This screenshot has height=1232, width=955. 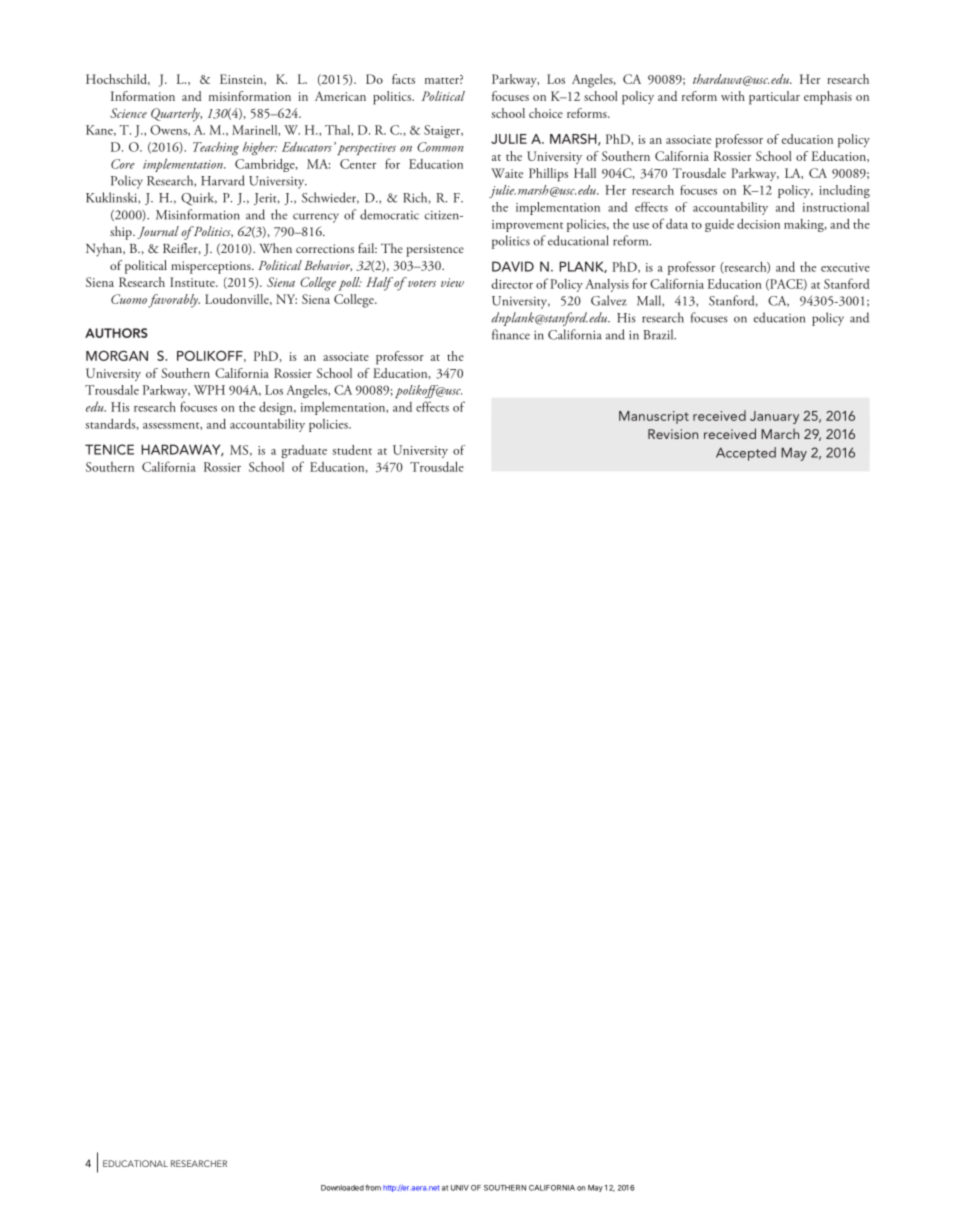 What do you see at coordinates (746, 454) in the screenshot?
I see `Accepted` at bounding box center [746, 454].
